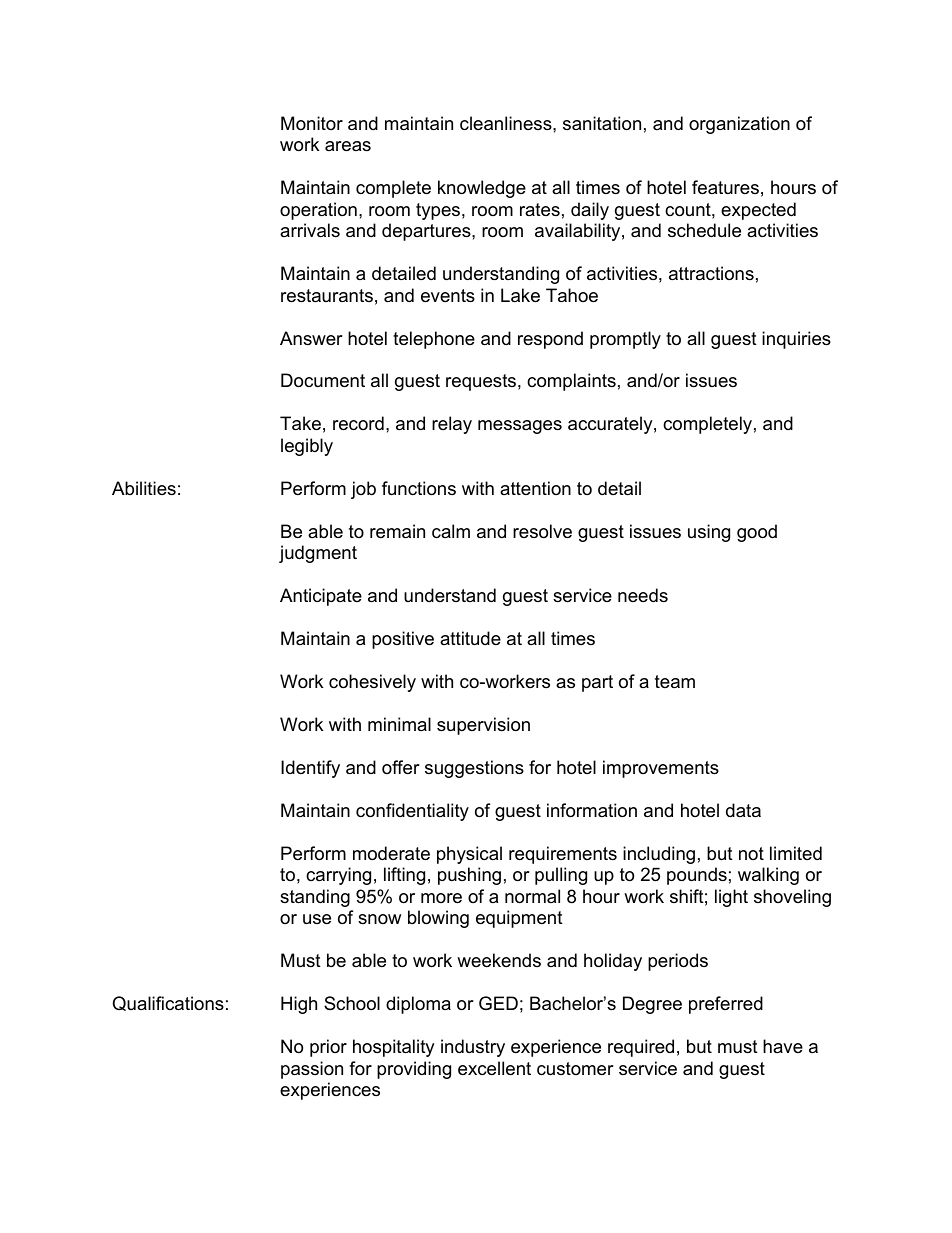 The width and height of the screenshot is (952, 1233). What do you see at coordinates (643, 595) in the screenshot?
I see `needs` at bounding box center [643, 595].
